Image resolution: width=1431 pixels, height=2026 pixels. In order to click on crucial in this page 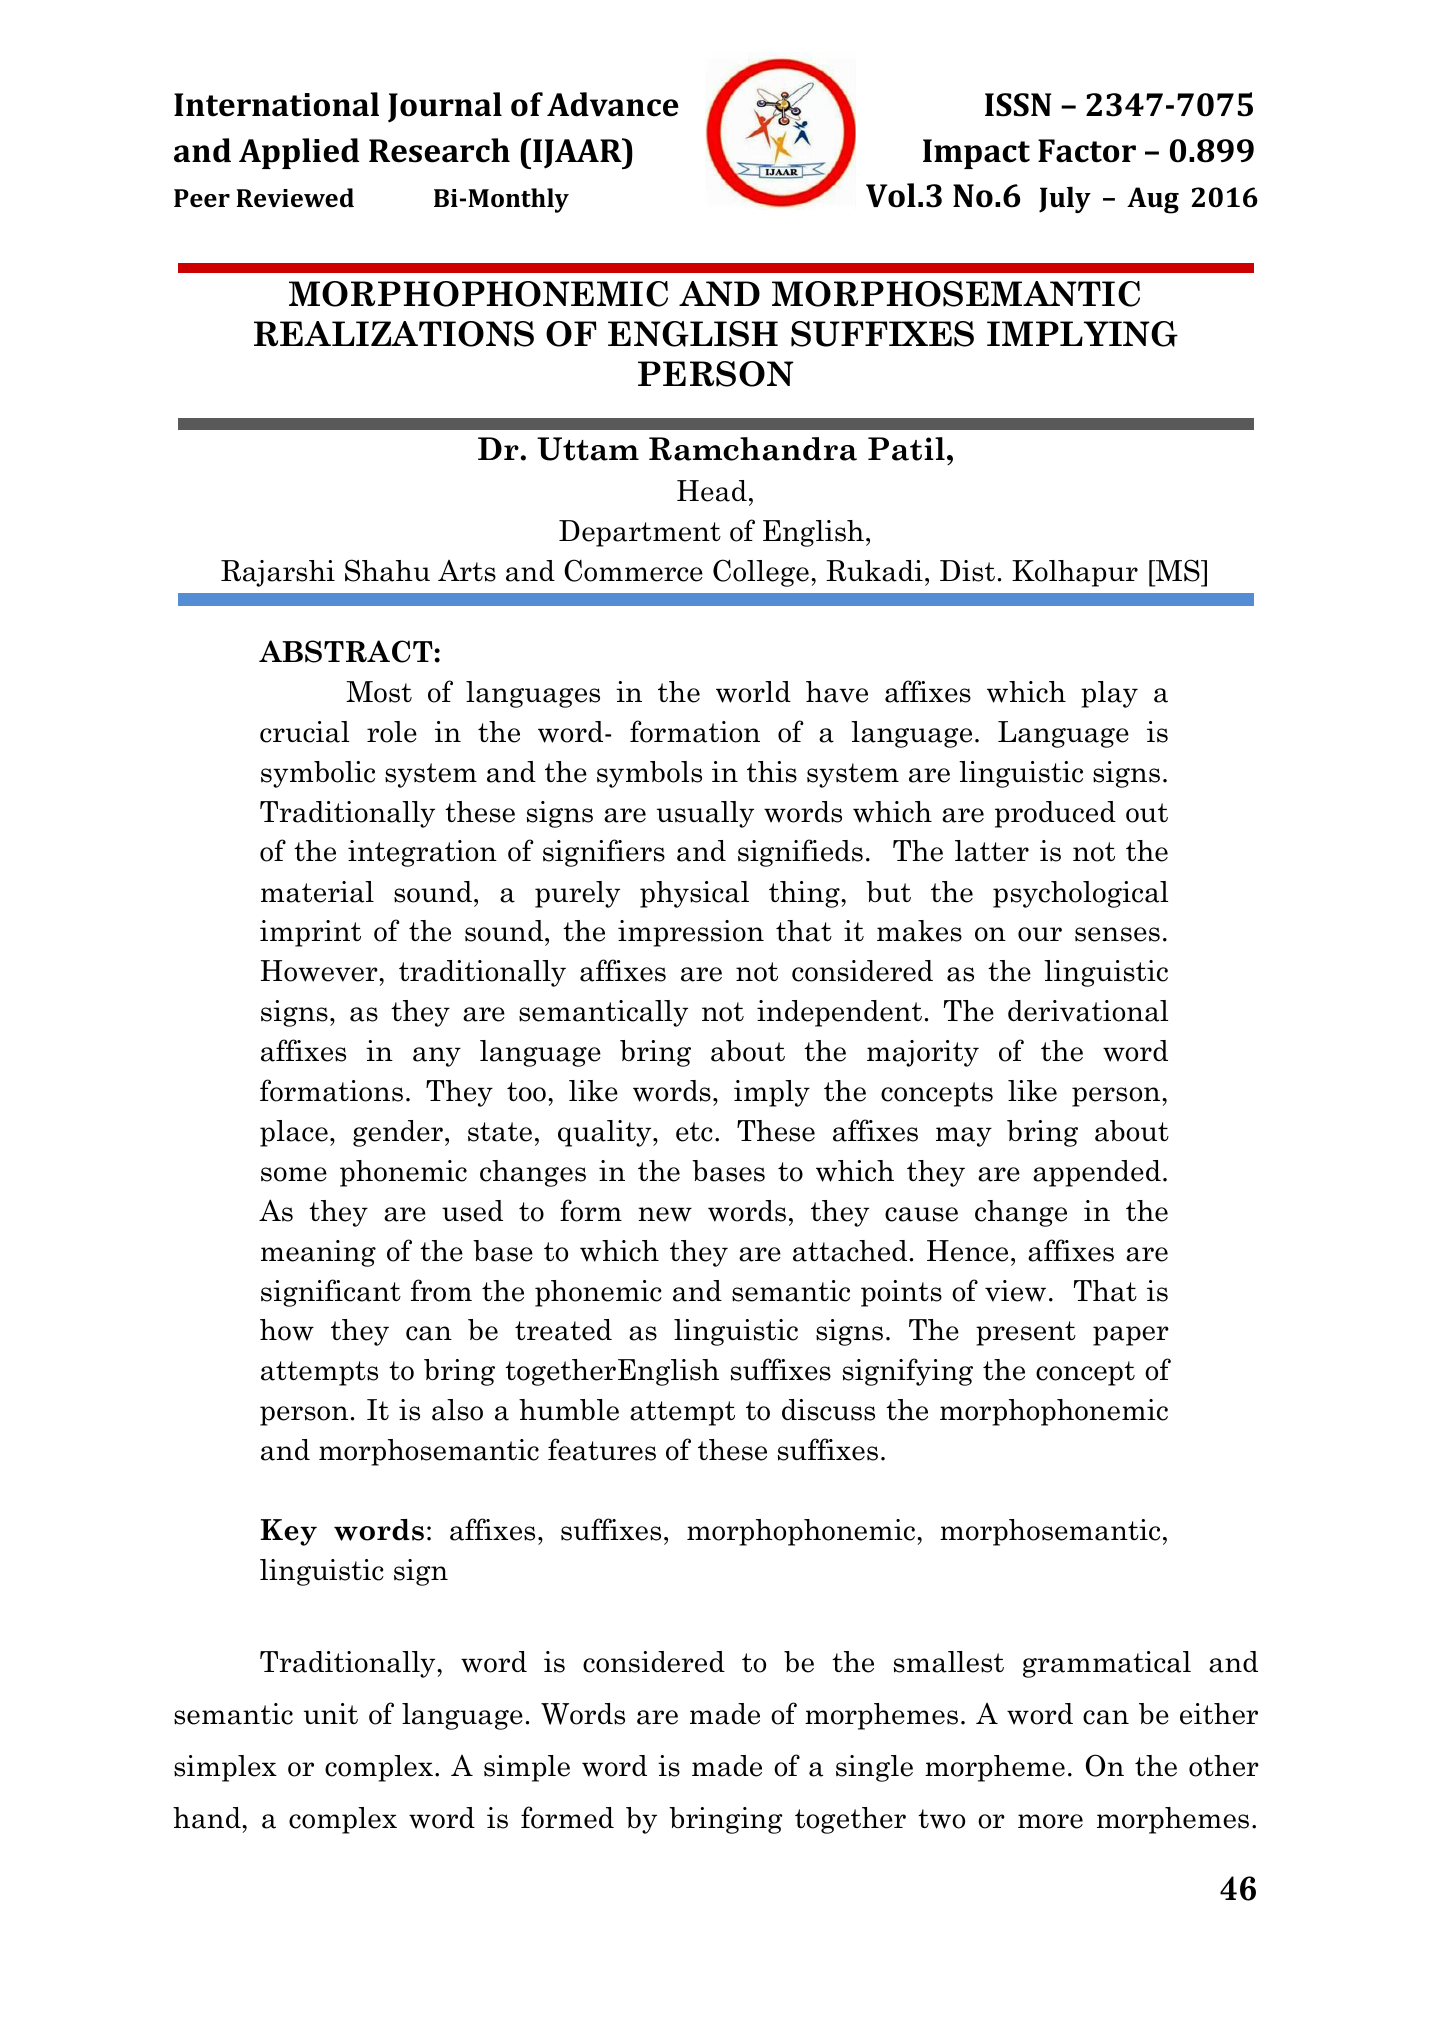, I will do `click(304, 732)`.
